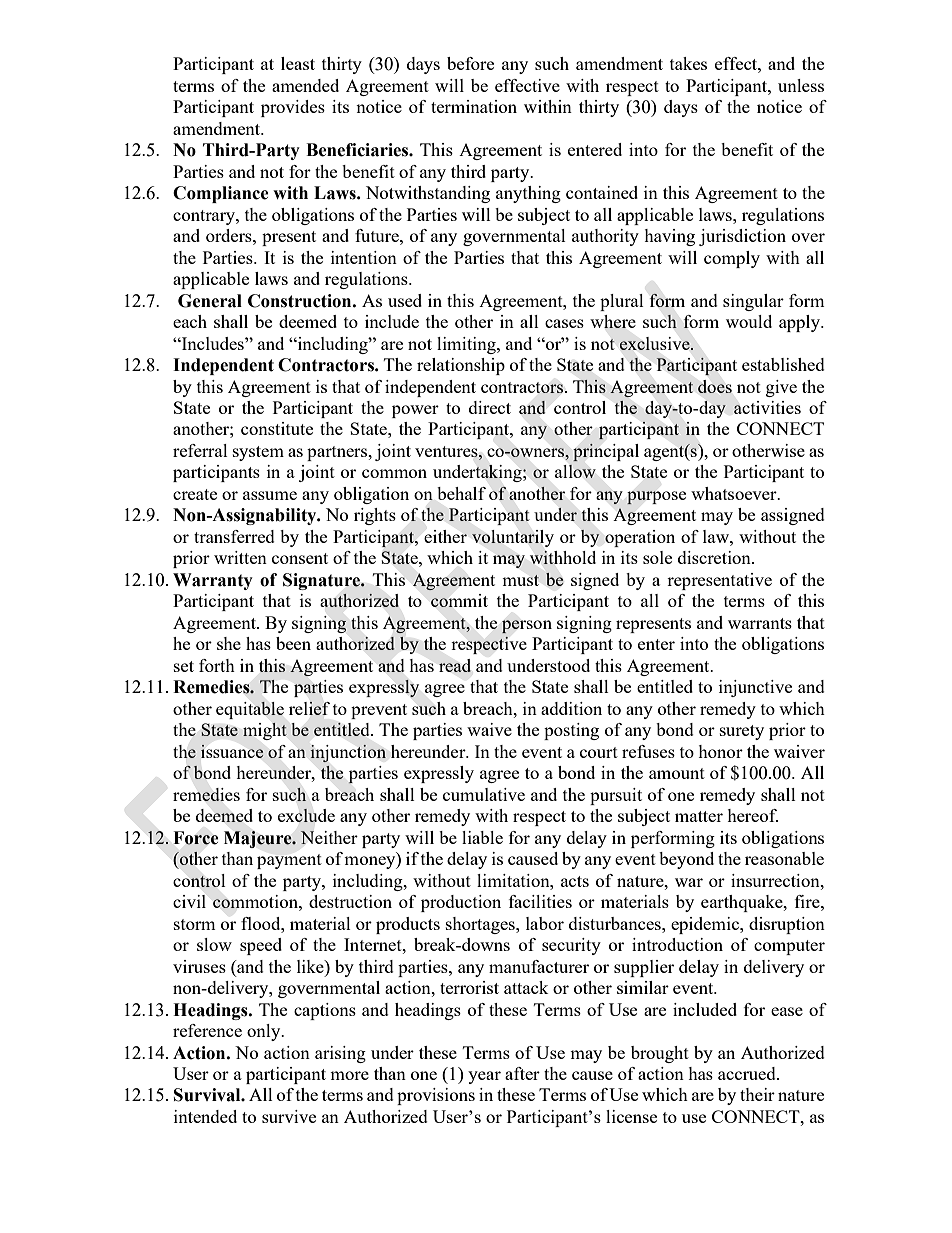 The image size is (952, 1233). Describe the element at coordinates (484, 794) in the screenshot. I see `cumulative` at that location.
